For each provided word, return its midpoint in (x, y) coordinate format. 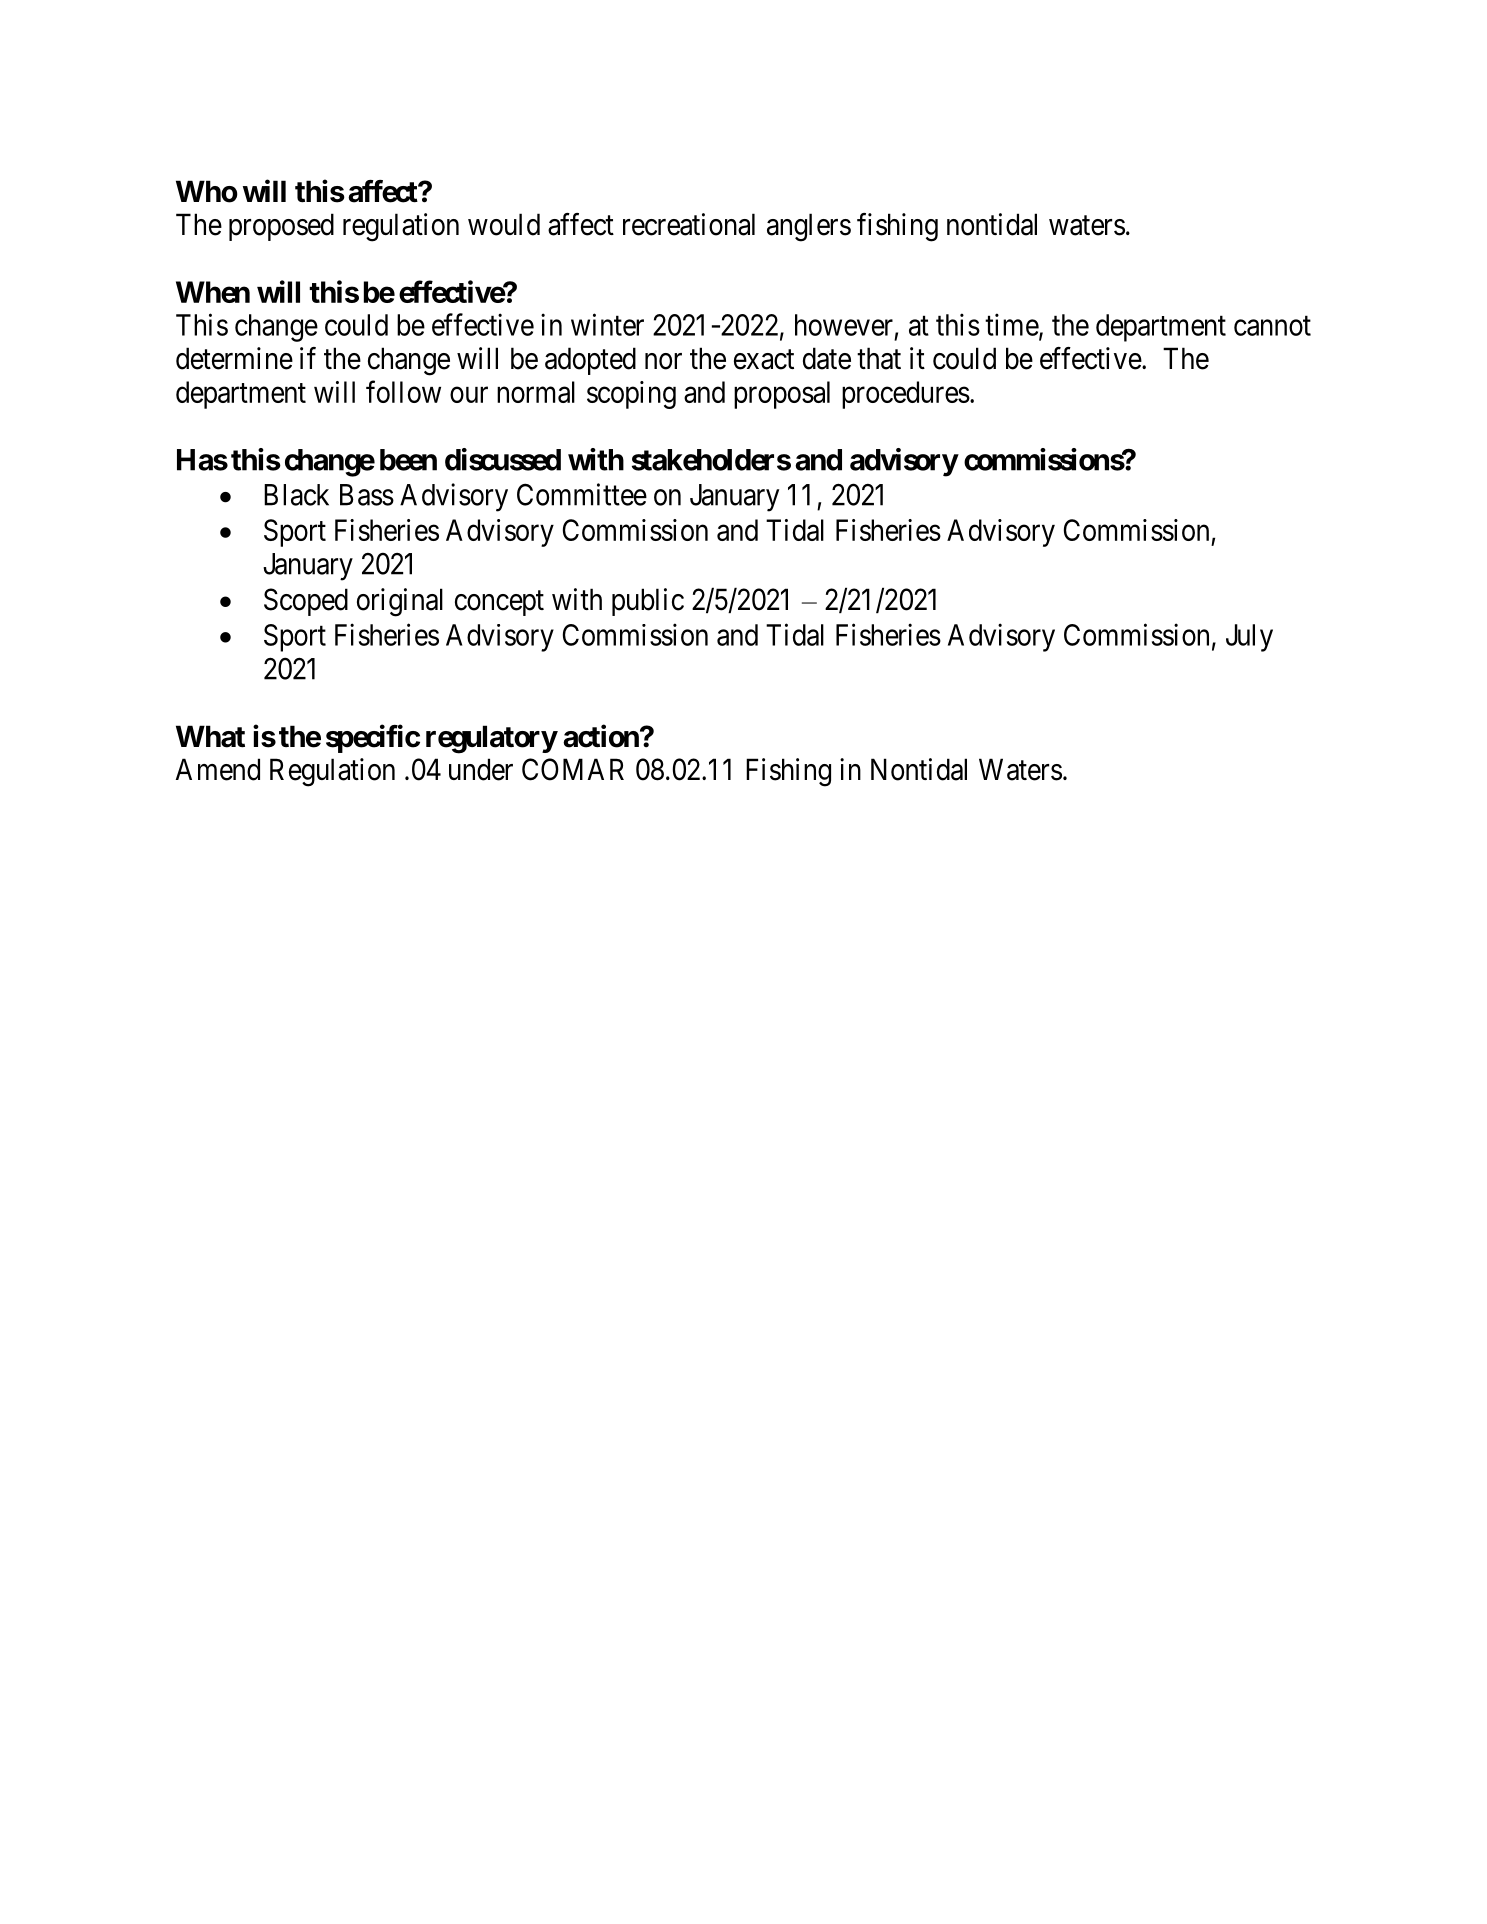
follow (403, 391)
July (1249, 638)
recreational (689, 224)
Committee (582, 494)
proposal (782, 395)
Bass (367, 495)
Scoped (306, 602)
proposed (281, 227)
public (648, 602)
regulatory (491, 739)
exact (764, 360)
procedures (906, 395)
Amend (218, 769)
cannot (1272, 326)
